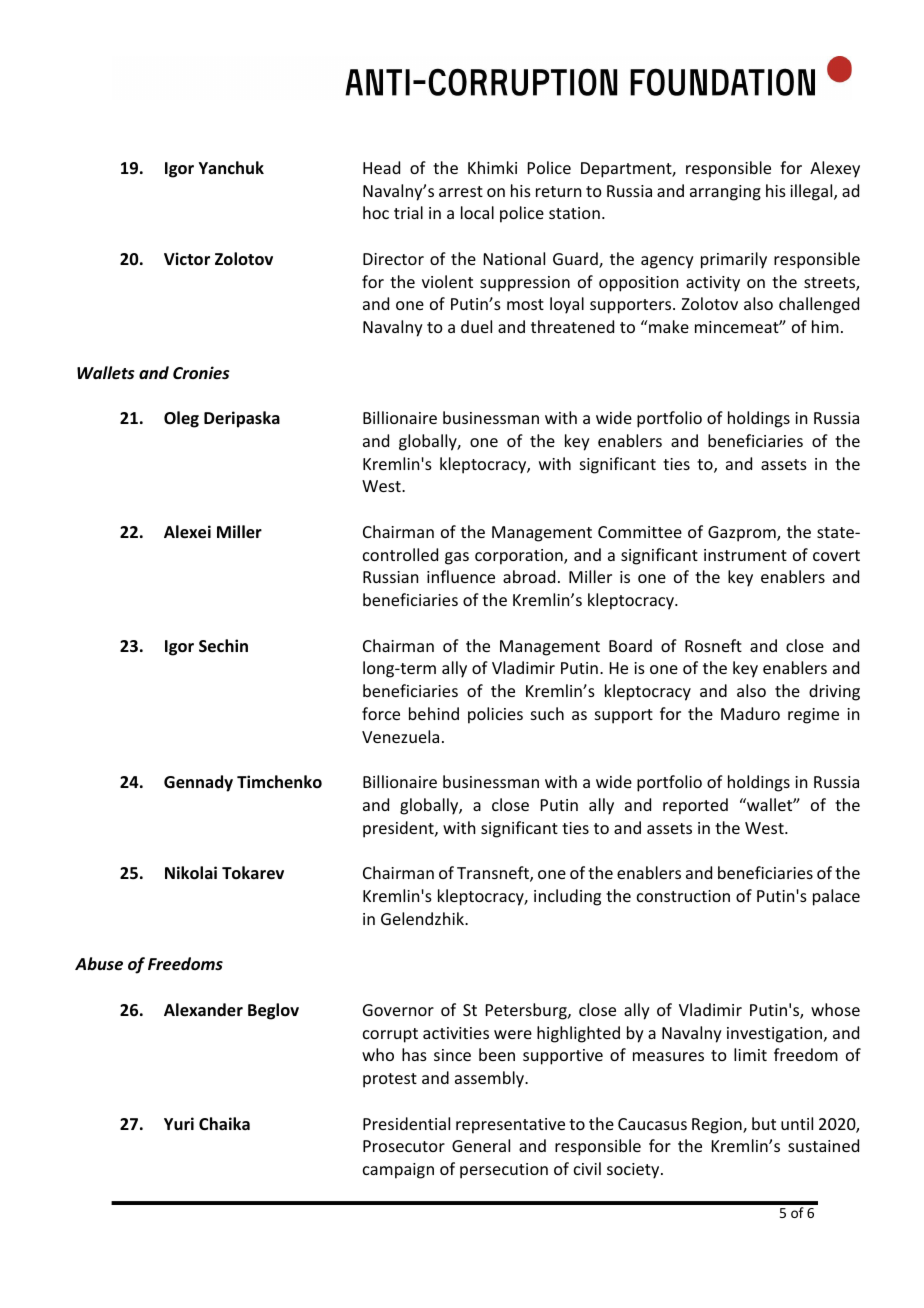  I want to click on instrument, so click(745, 555).
